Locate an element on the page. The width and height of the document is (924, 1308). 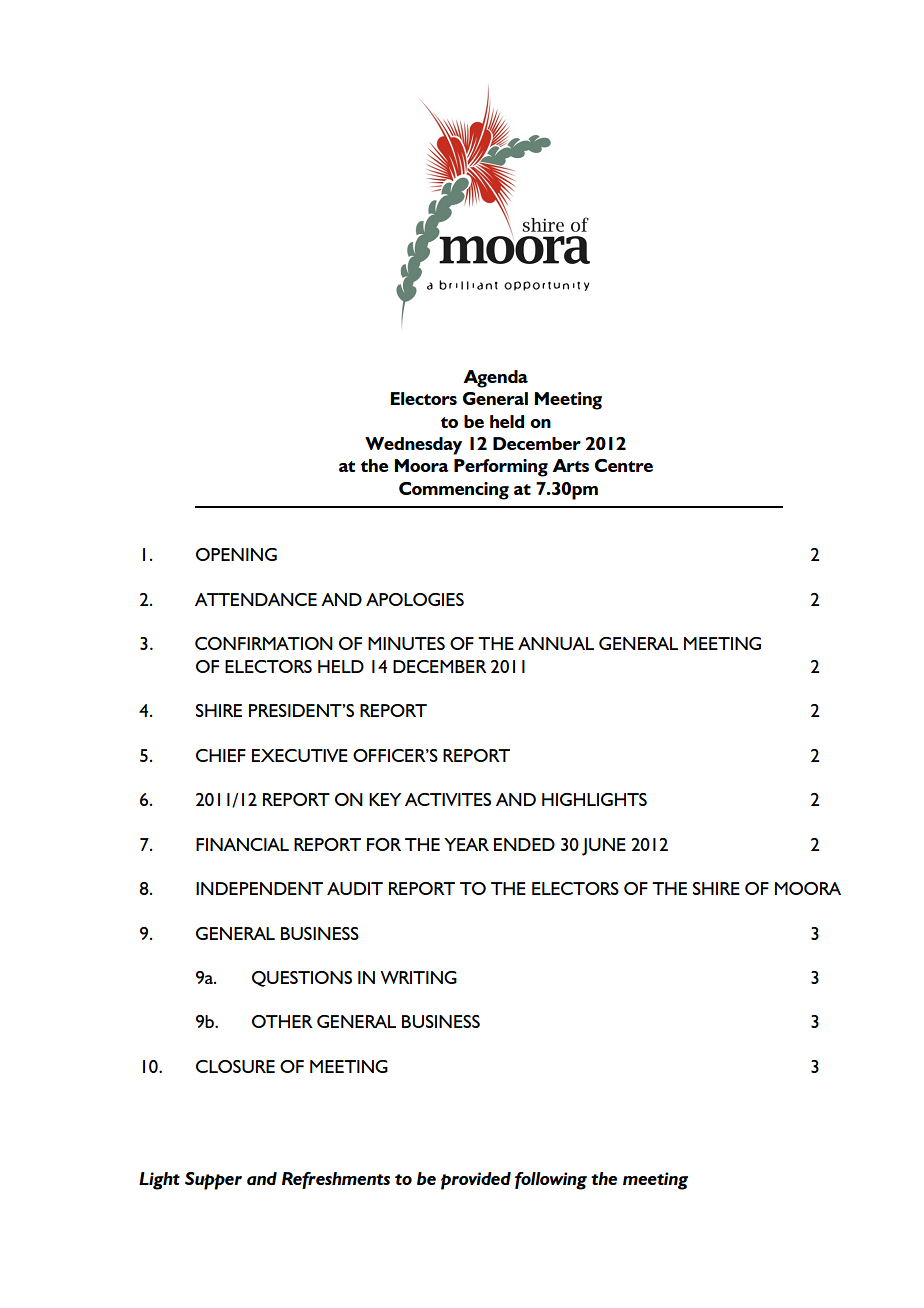
Supper is located at coordinates (213, 1181).
